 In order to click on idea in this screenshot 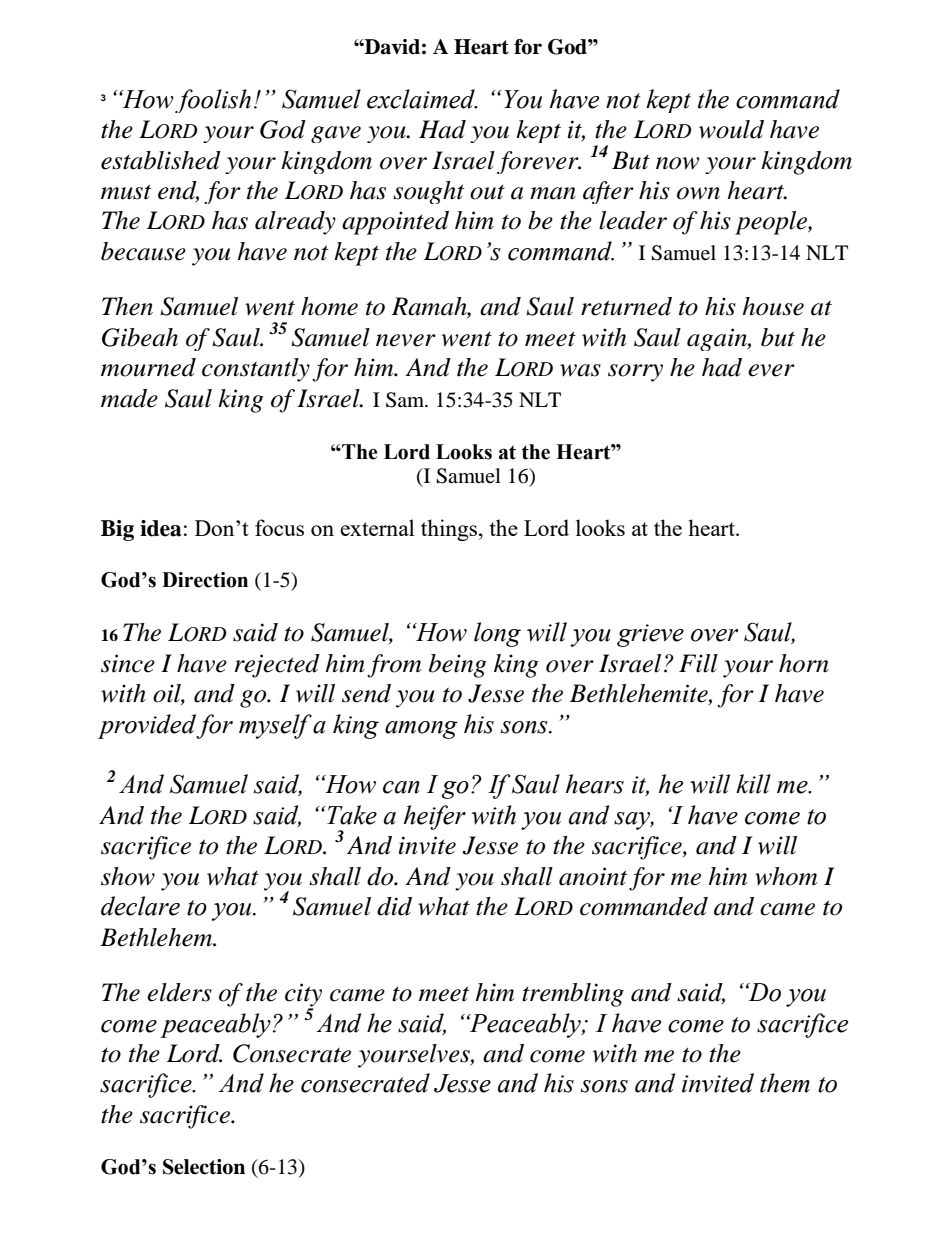, I will do `click(160, 528)`.
